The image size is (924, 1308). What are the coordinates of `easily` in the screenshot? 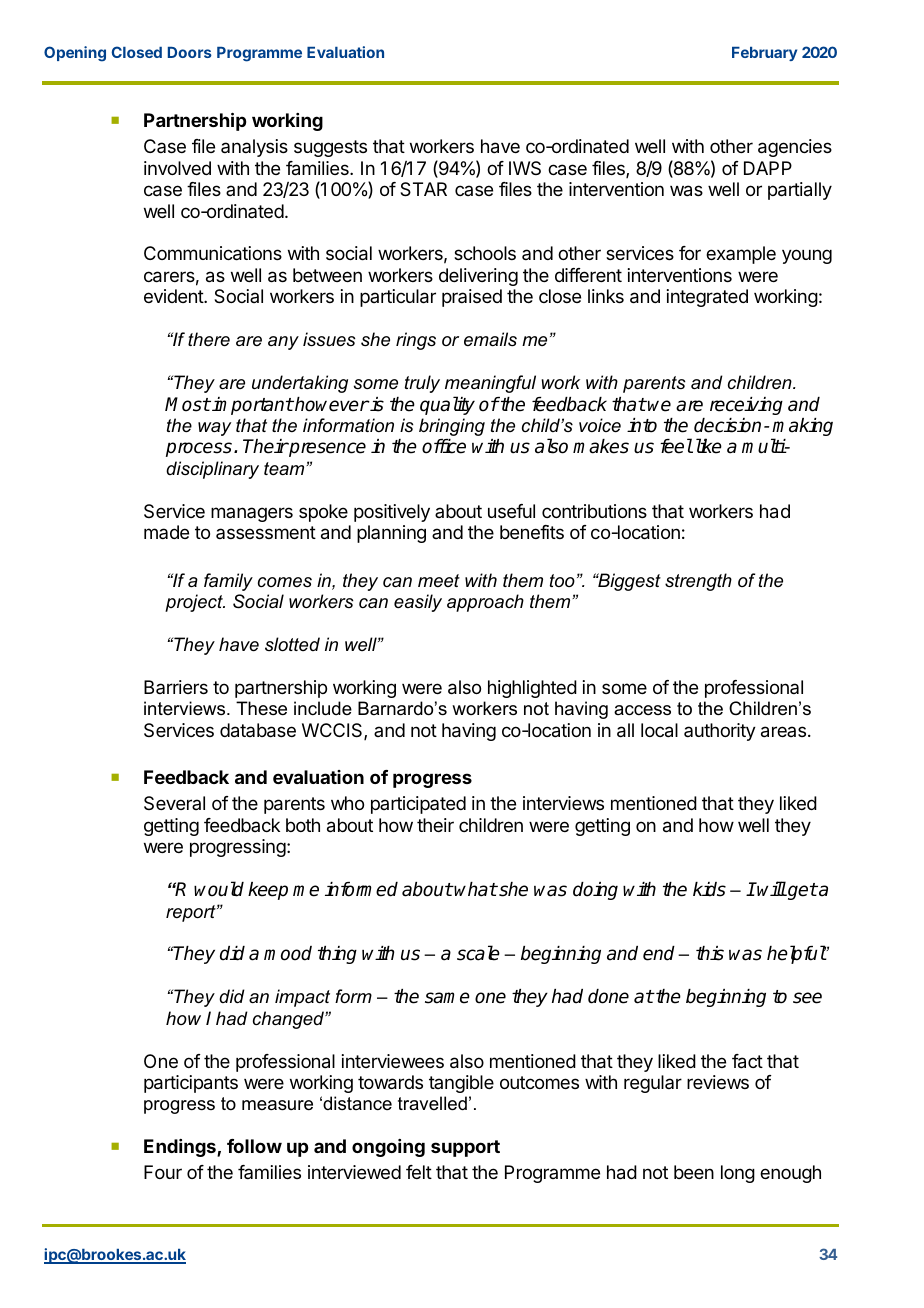 It's located at (418, 603).
